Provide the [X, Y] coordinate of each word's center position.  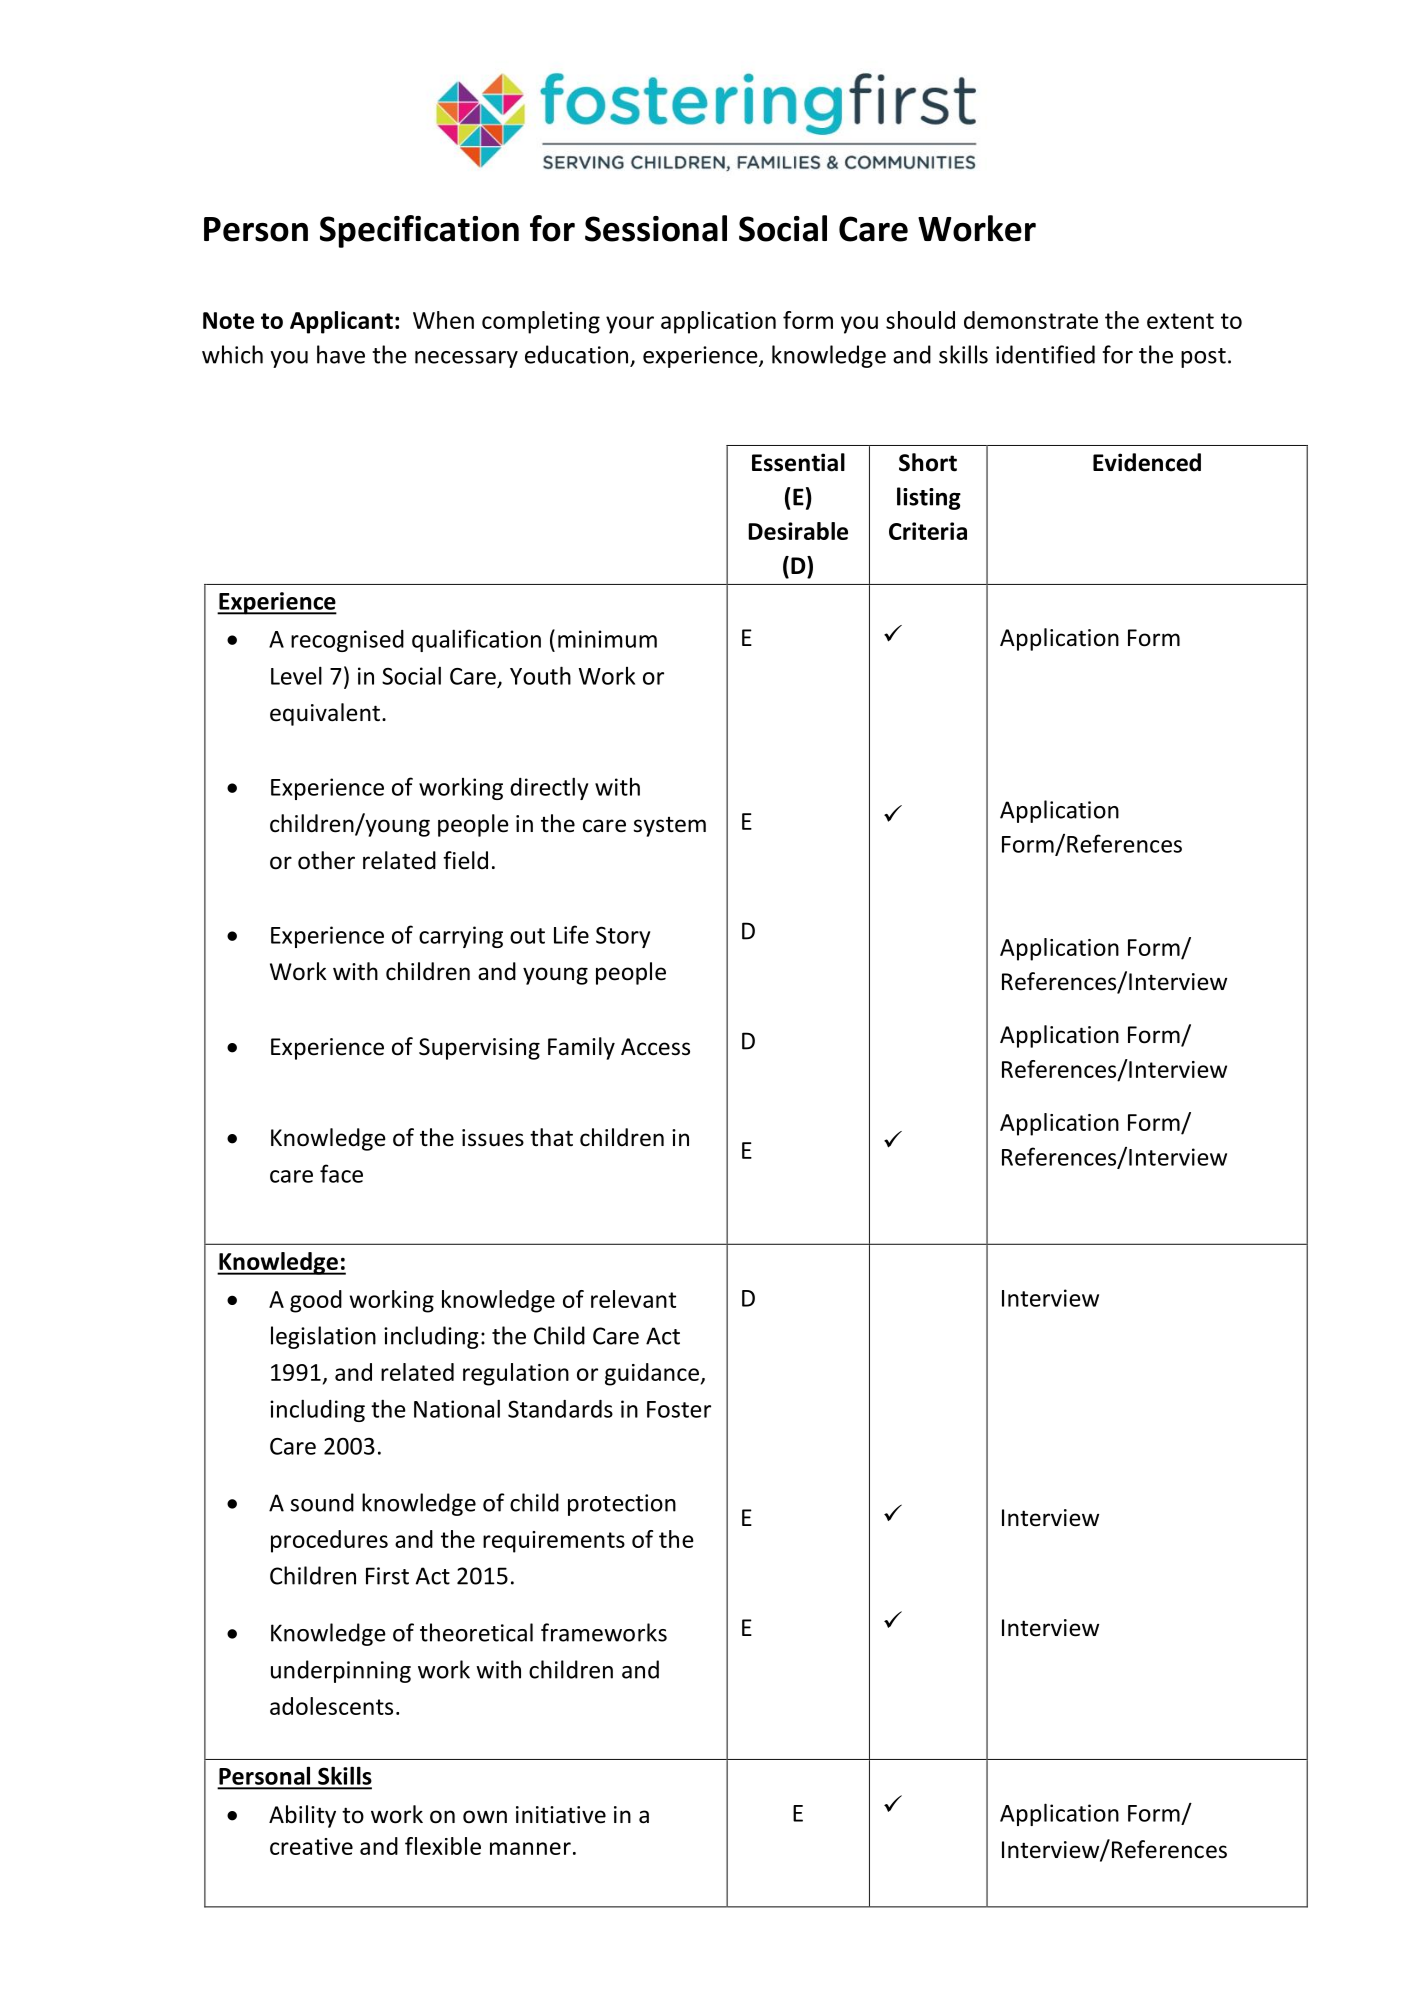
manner [530, 1848]
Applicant [341, 322]
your [630, 325]
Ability [302, 1816]
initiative [561, 1815]
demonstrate [1031, 320]
